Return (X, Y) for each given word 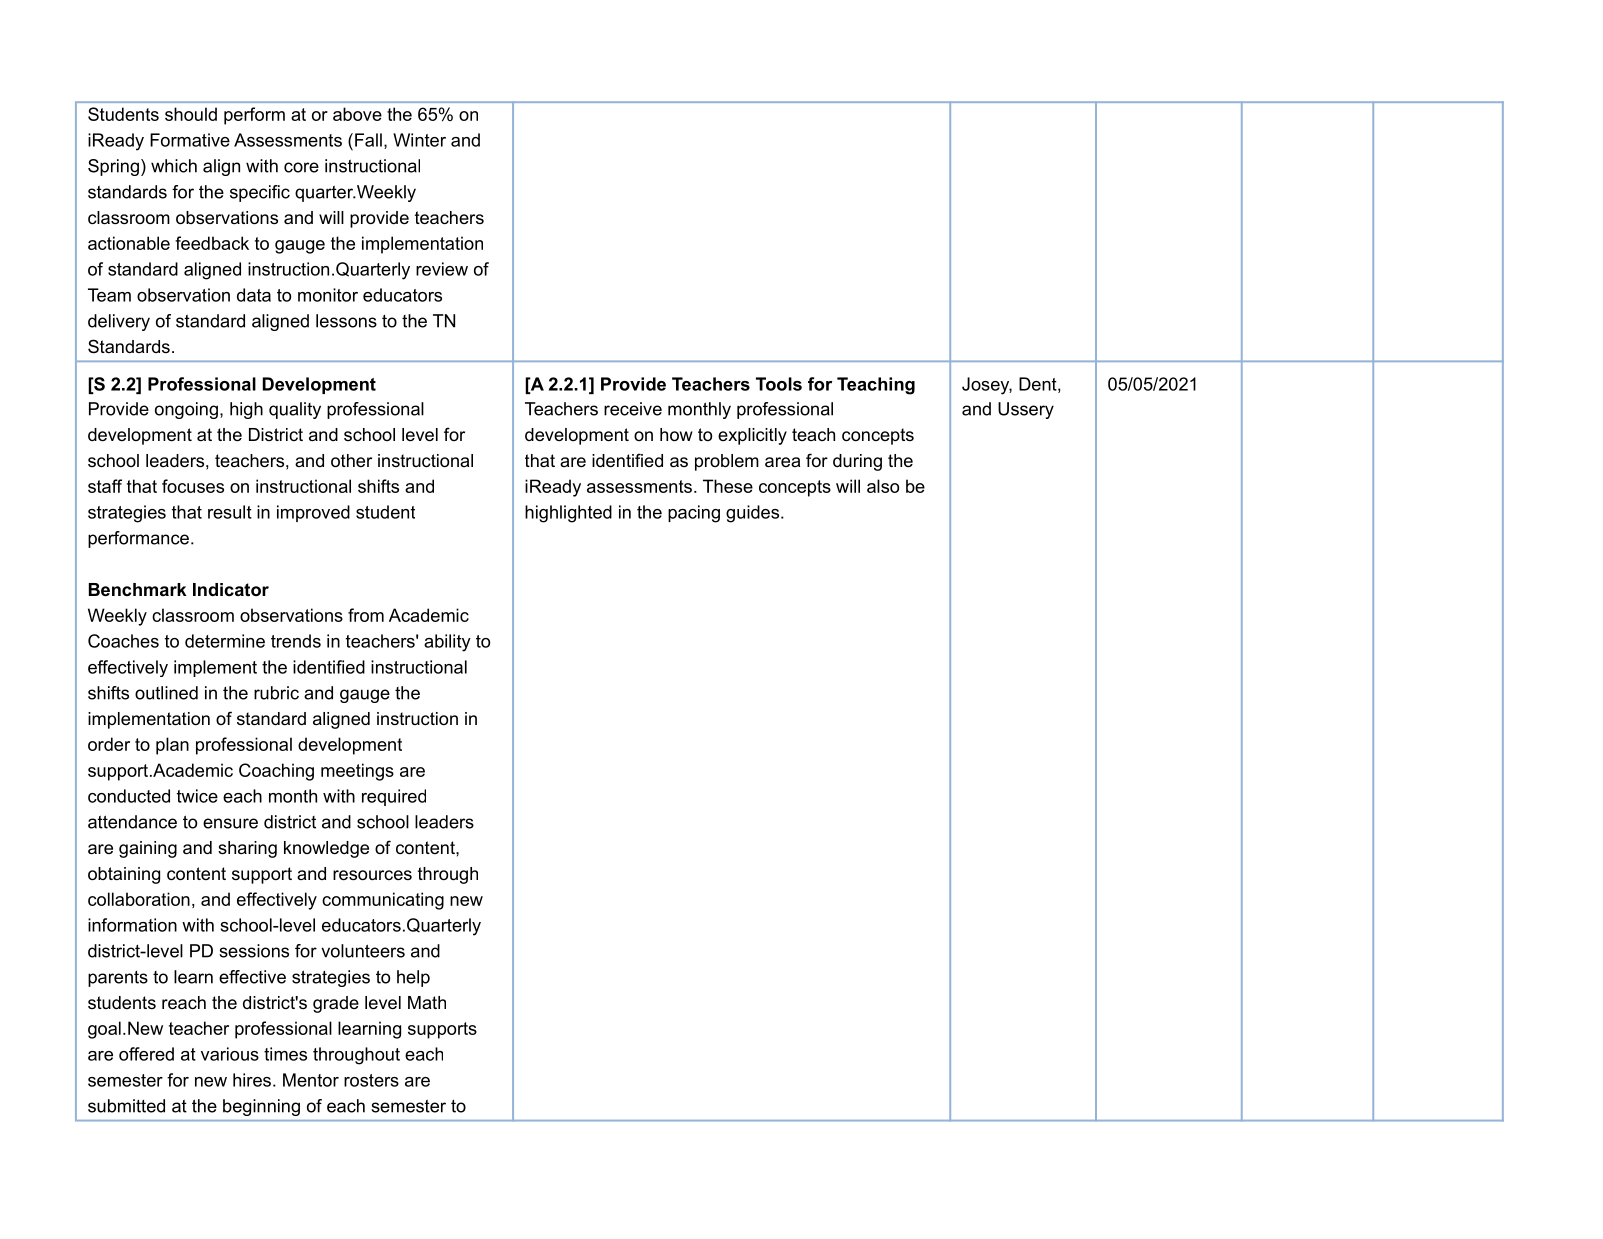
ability (447, 643)
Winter (419, 140)
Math (427, 1002)
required (394, 797)
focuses (193, 486)
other (351, 461)
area (782, 462)
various (230, 1054)
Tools (779, 384)
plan (172, 746)
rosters (371, 1080)
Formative (190, 140)
